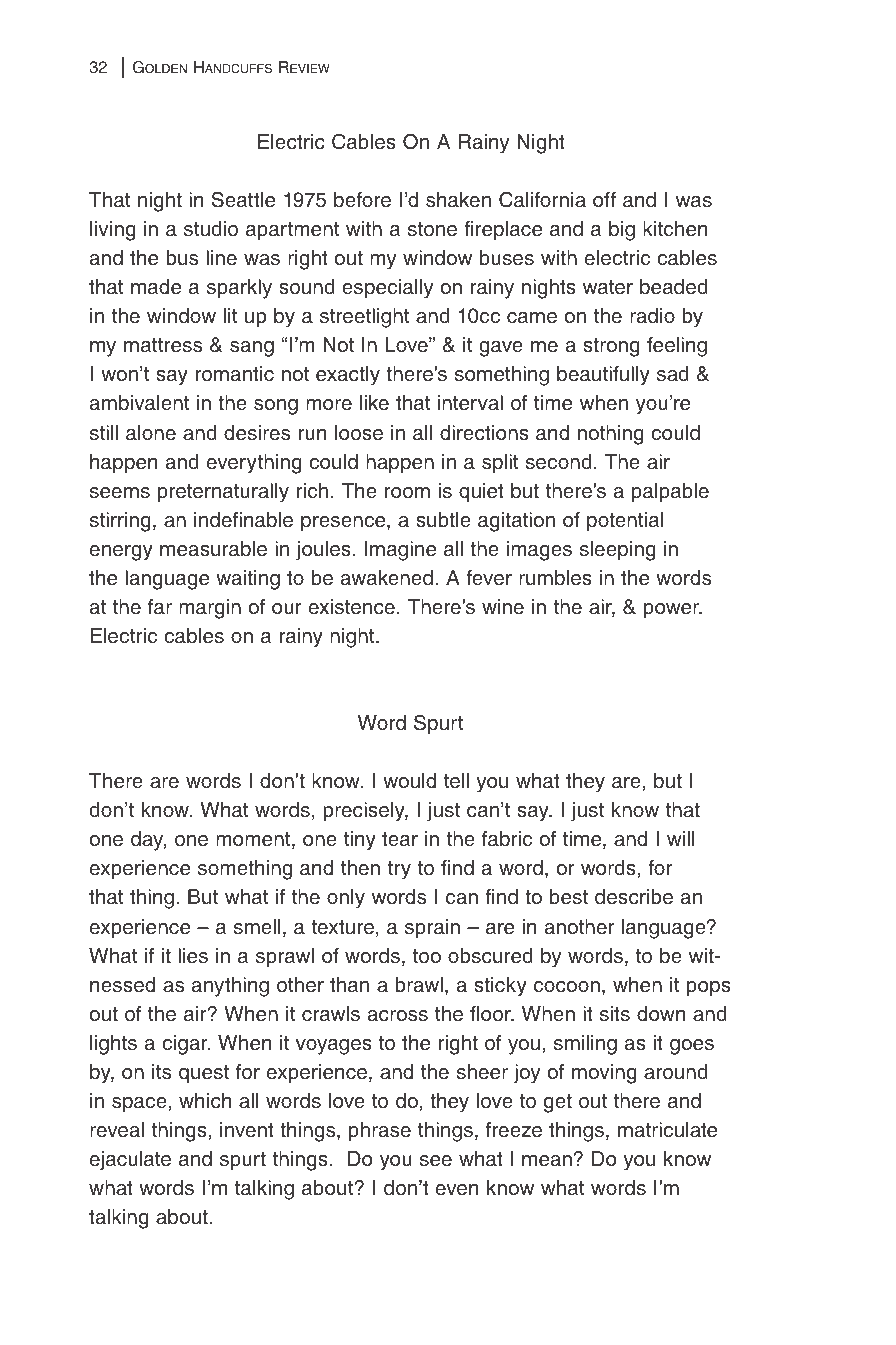  I want to click on would, so click(409, 781).
